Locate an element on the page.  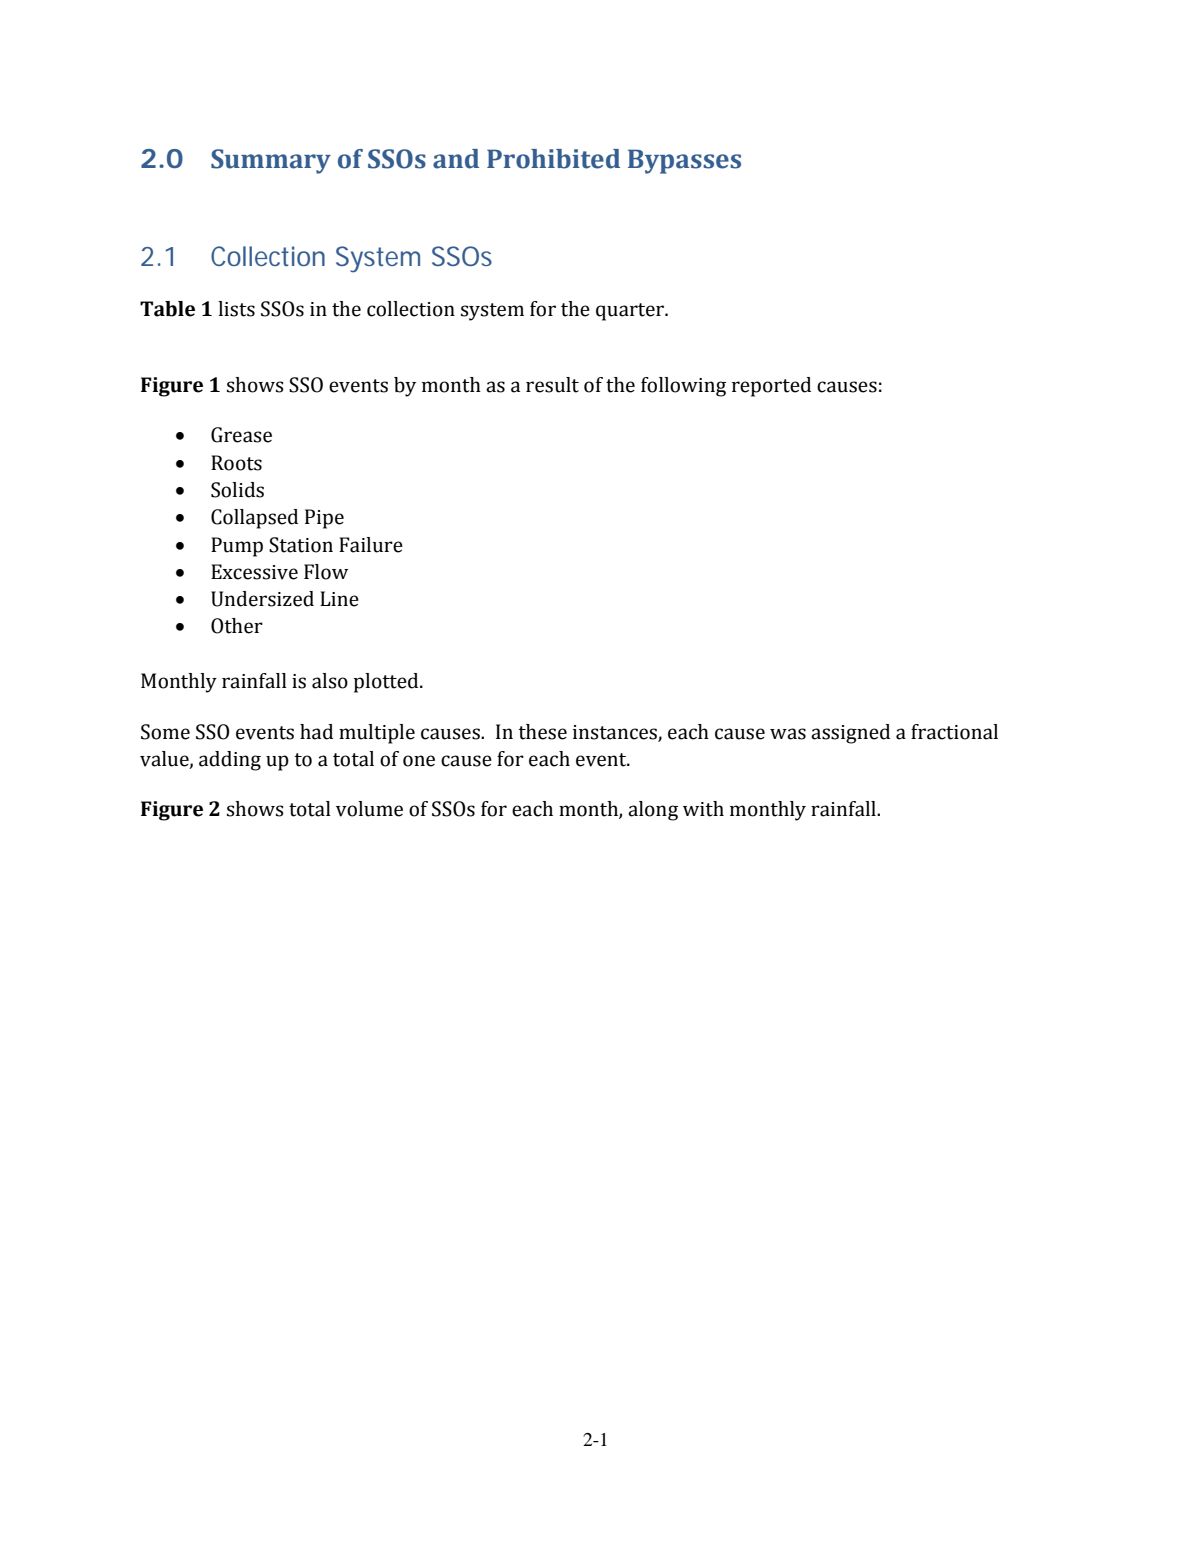
Failure is located at coordinates (371, 545).
